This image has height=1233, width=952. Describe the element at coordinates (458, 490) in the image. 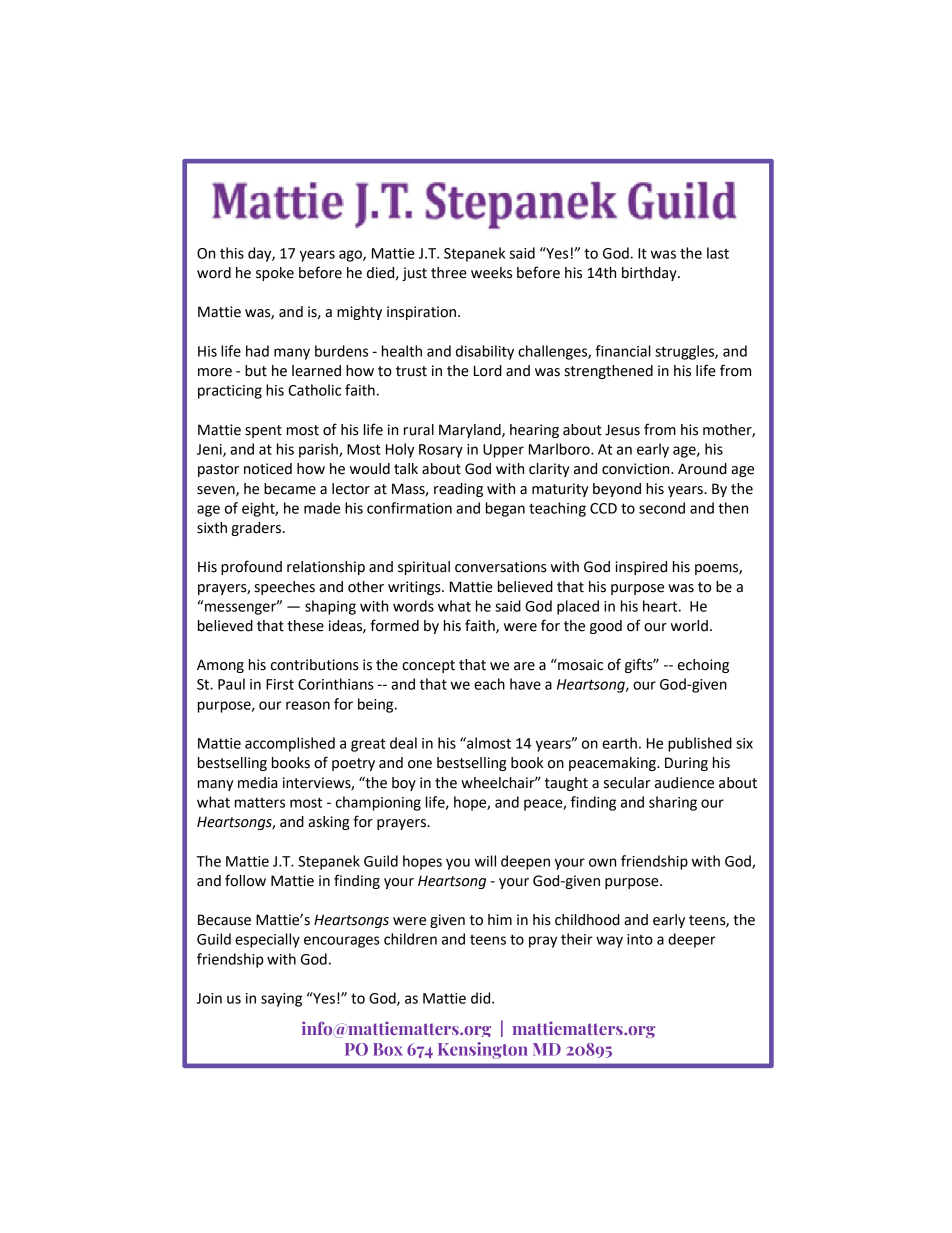

I see `reading` at that location.
